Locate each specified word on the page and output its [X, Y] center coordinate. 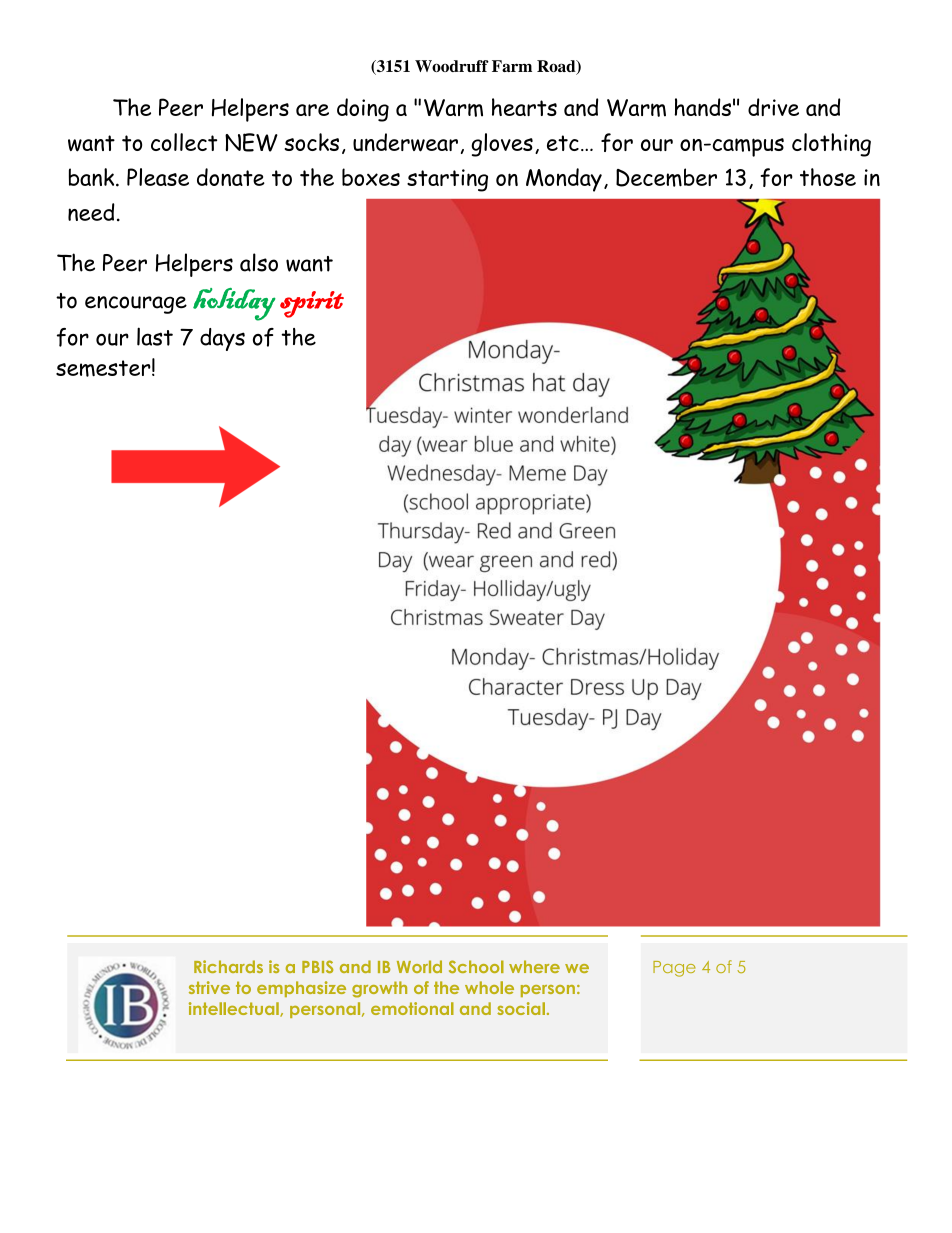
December [666, 177]
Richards [228, 966]
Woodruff [452, 66]
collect [184, 142]
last [155, 336]
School [476, 966]
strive [209, 987]
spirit [312, 304]
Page [674, 969]
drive [773, 107]
